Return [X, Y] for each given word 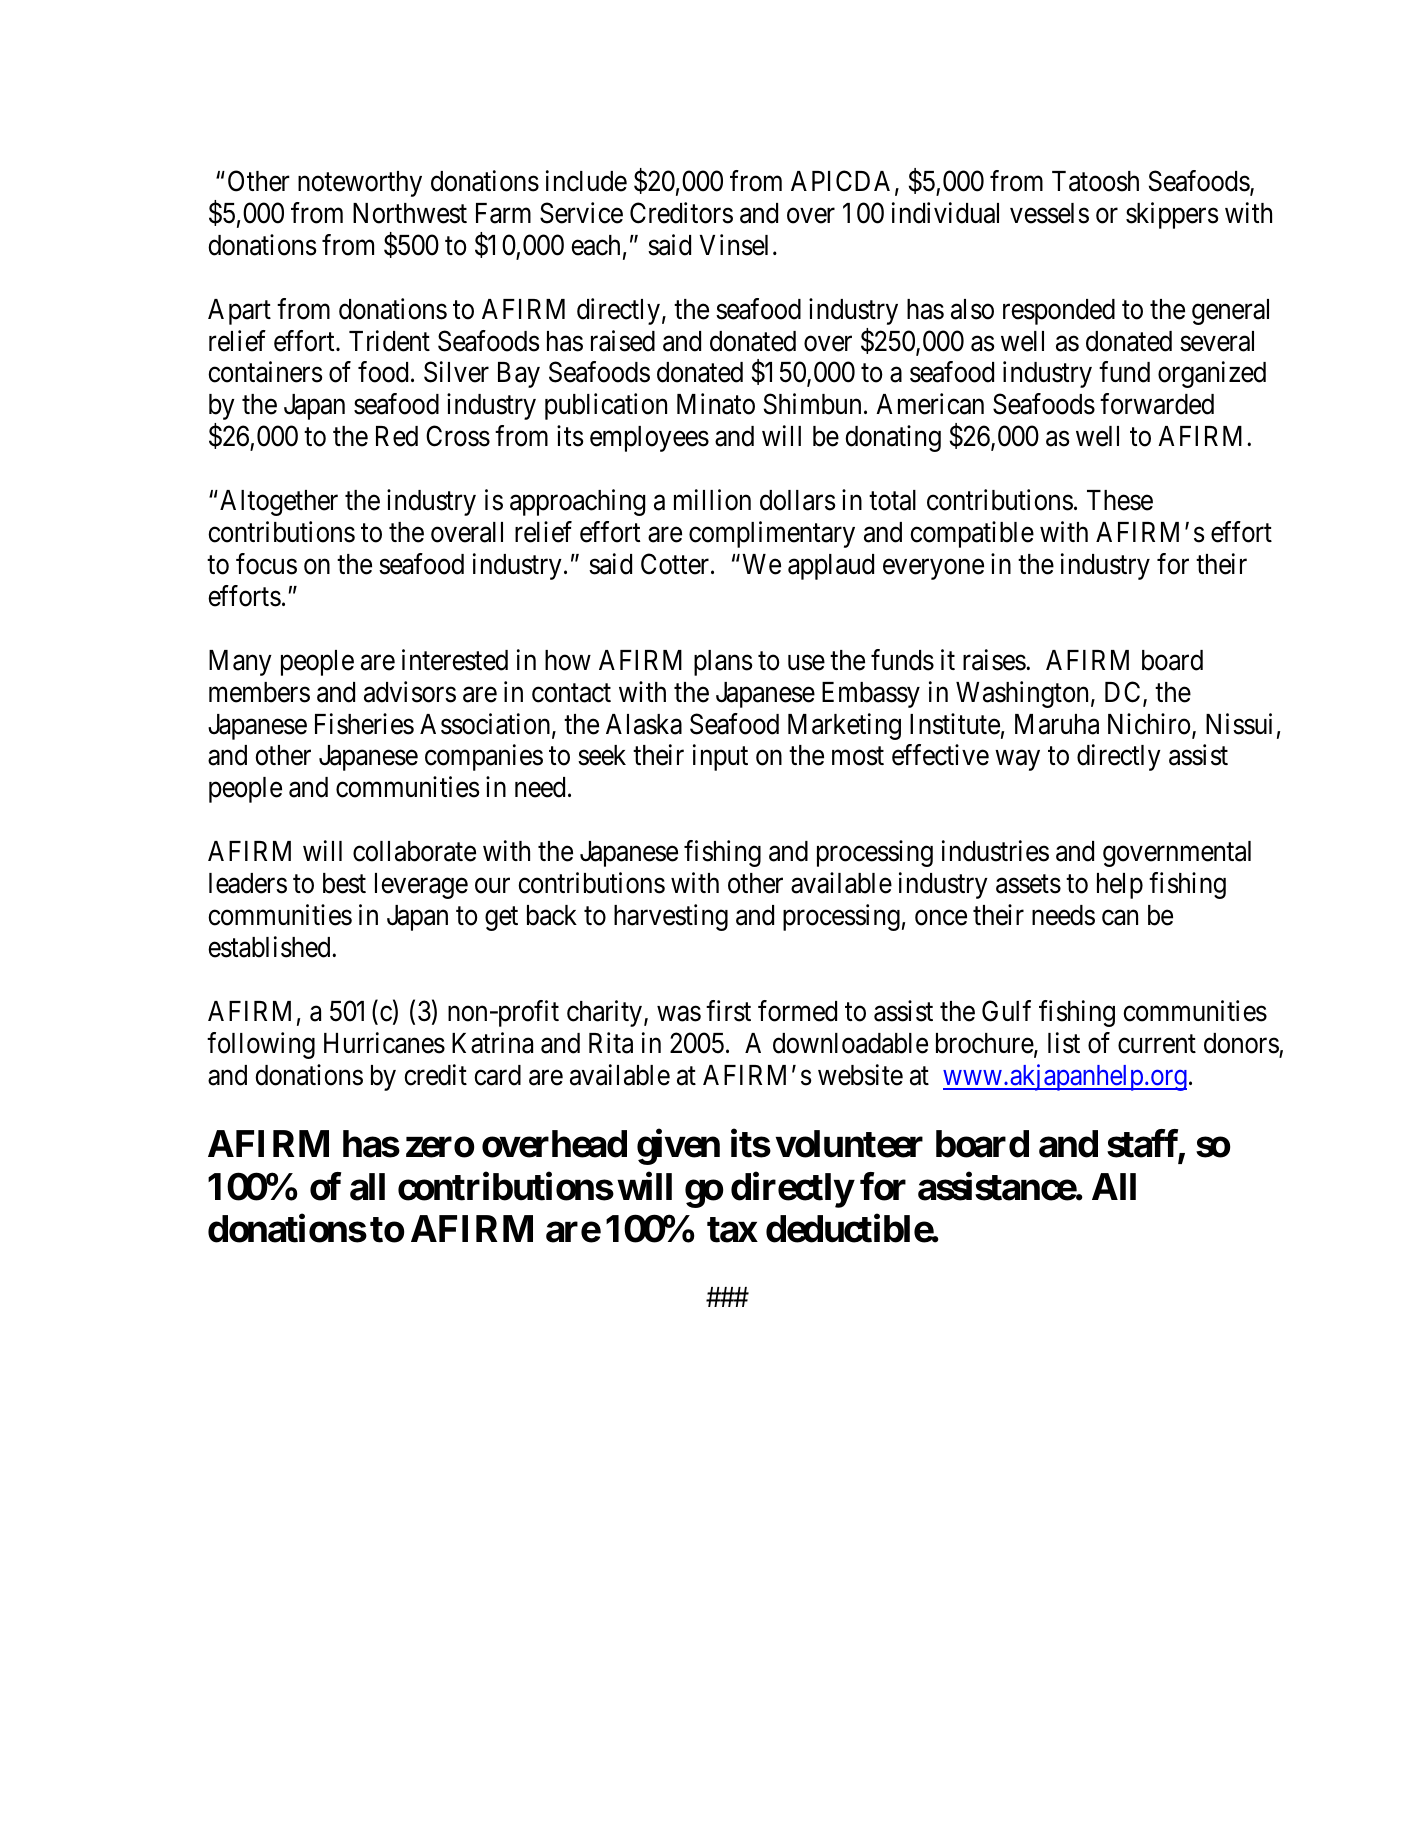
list [1064, 1043]
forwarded [1157, 404]
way [1018, 761]
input [720, 758]
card [497, 1075]
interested [455, 660]
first [728, 1011]
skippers [1172, 215]
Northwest [410, 213]
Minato [716, 404]
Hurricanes [384, 1043]
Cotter [676, 564]
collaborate [414, 851]
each [595, 245]
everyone [933, 569]
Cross [458, 436]
